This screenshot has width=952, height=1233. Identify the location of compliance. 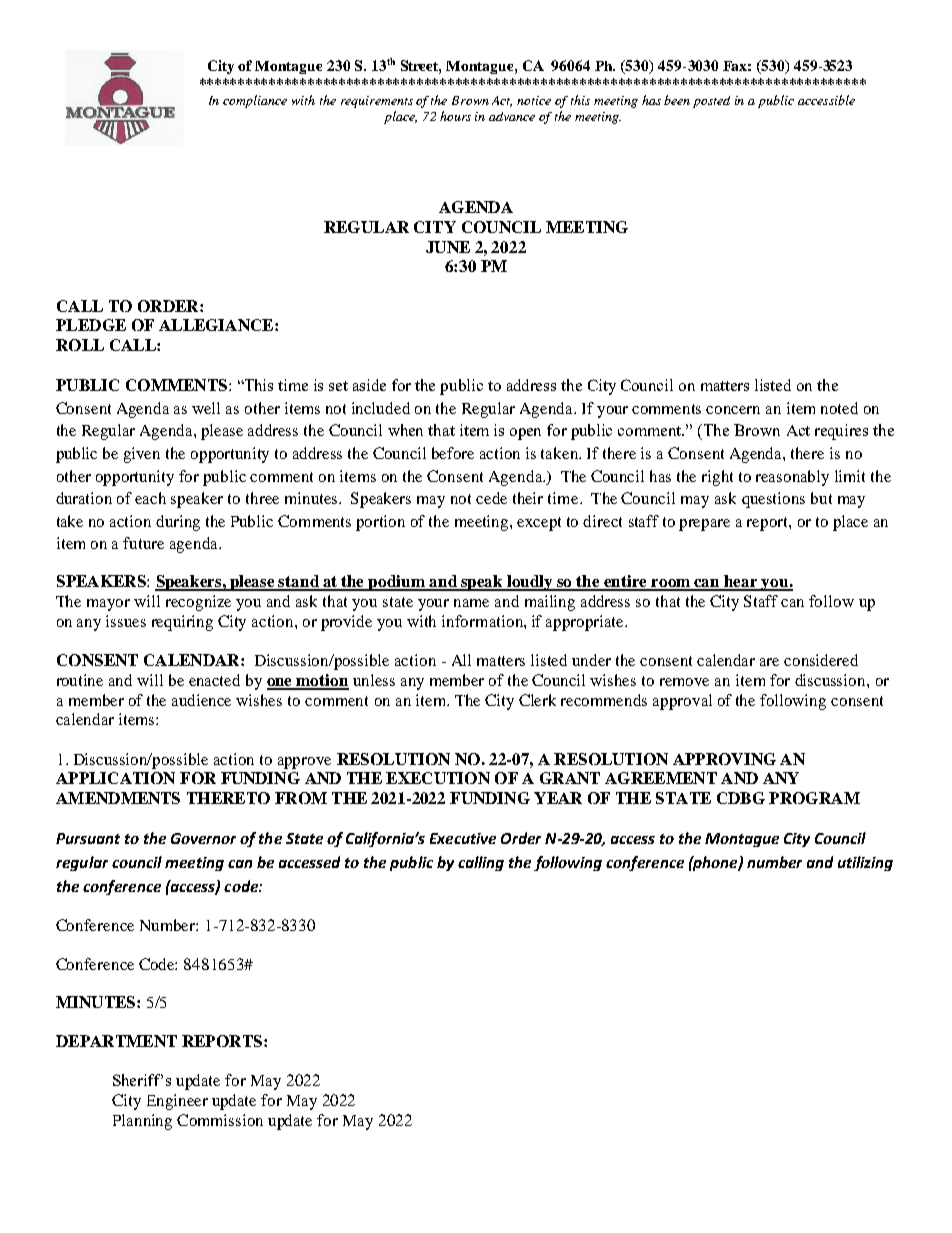
(255, 101).
